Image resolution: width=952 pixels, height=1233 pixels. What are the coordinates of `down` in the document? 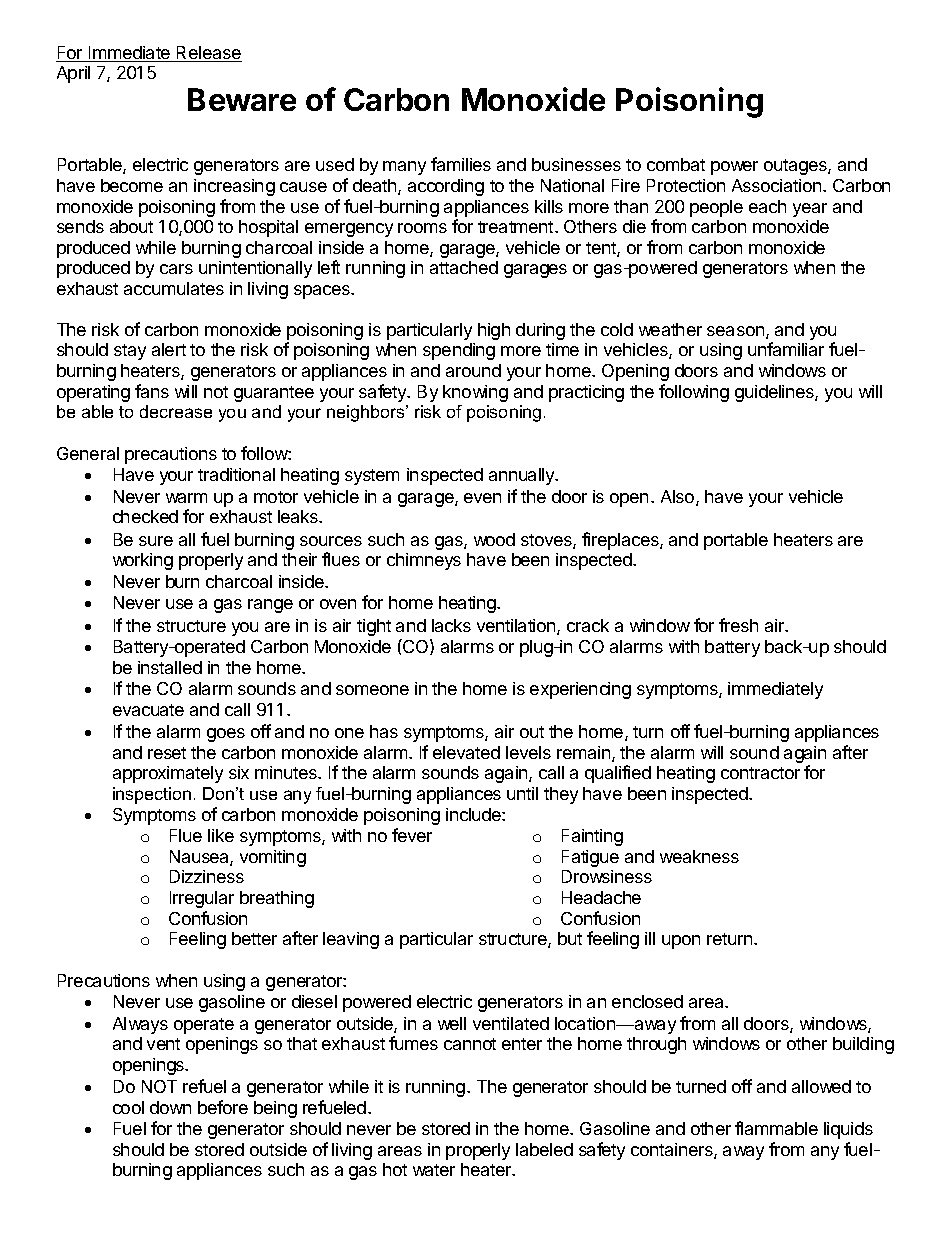 It's located at (170, 1107).
